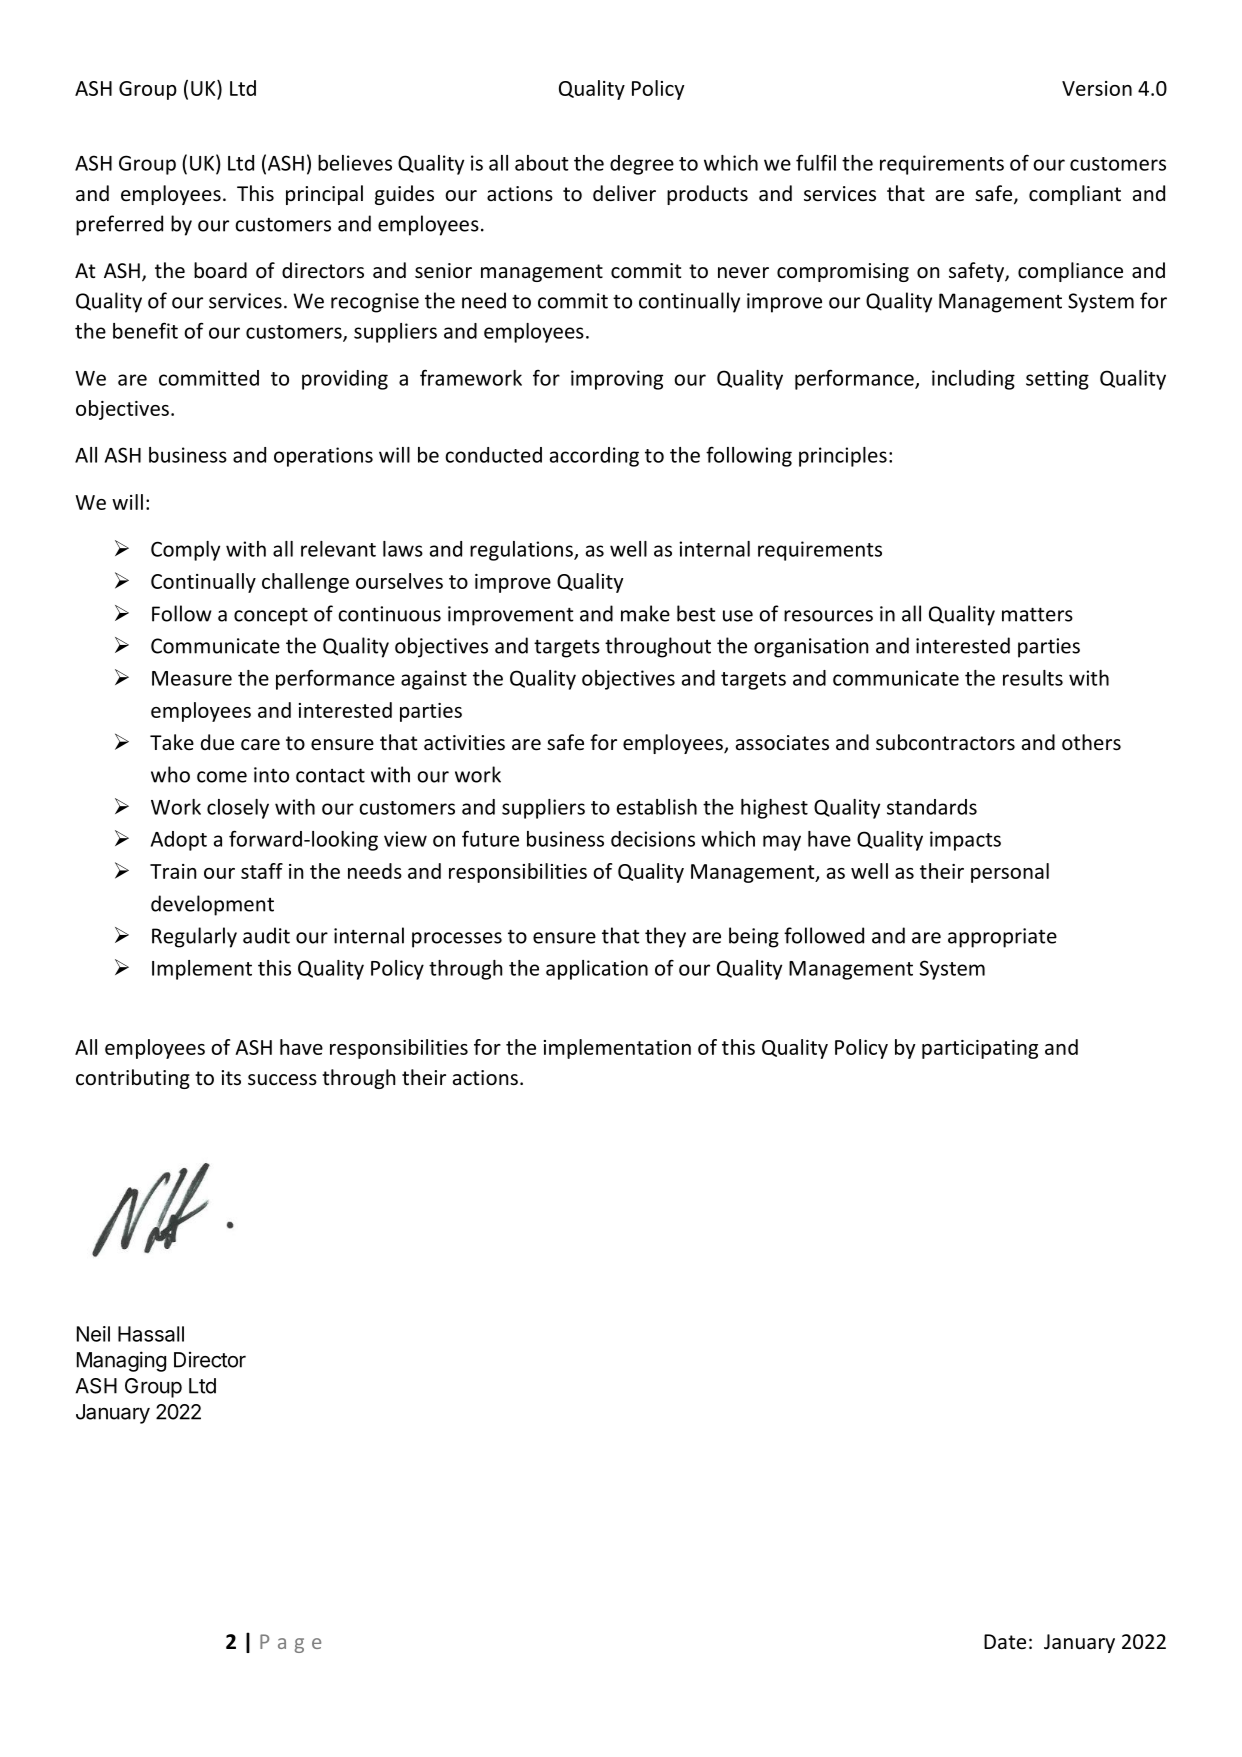 The width and height of the page is (1242, 1757). I want to click on concept, so click(271, 616).
